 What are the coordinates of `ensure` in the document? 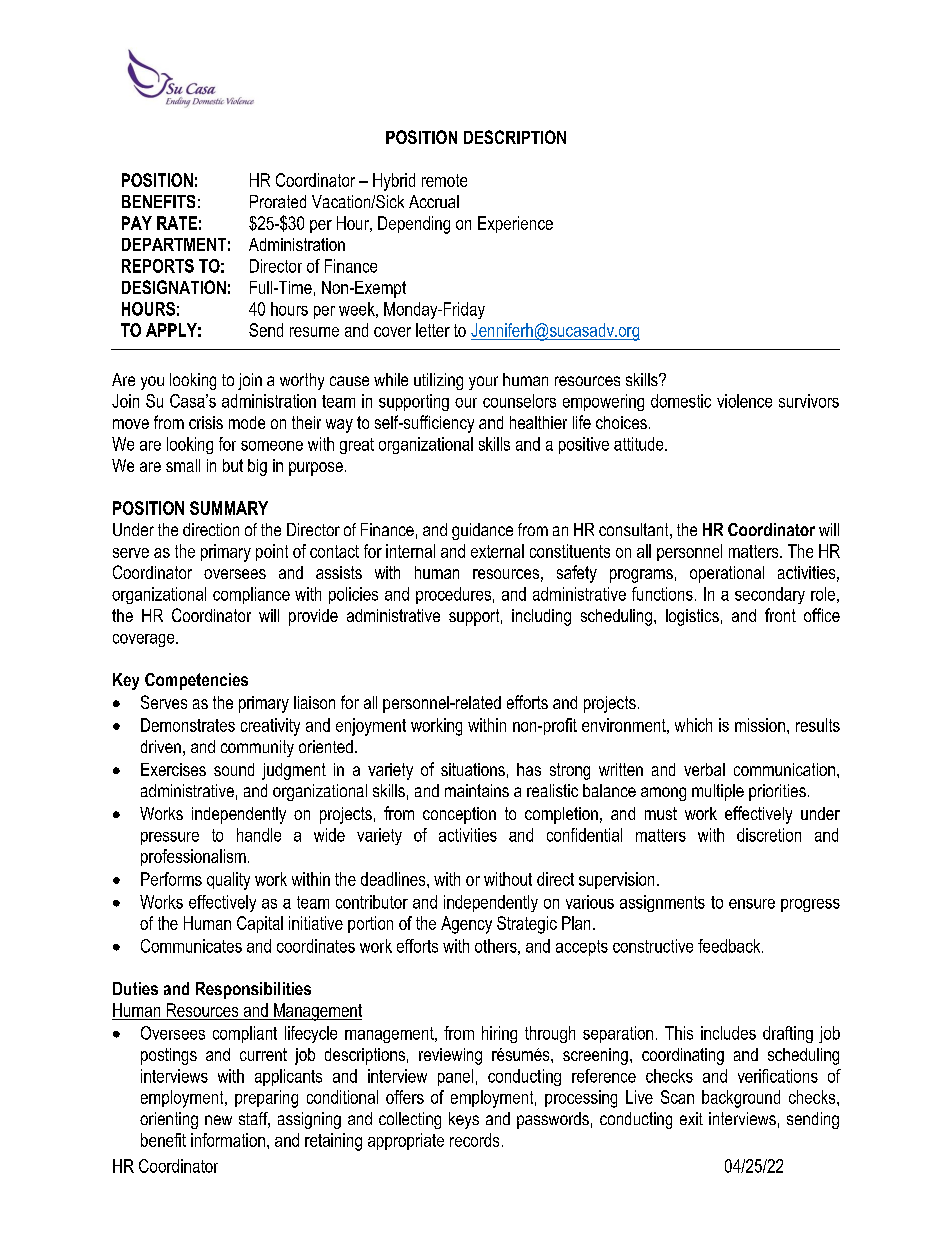 It's located at (752, 904).
